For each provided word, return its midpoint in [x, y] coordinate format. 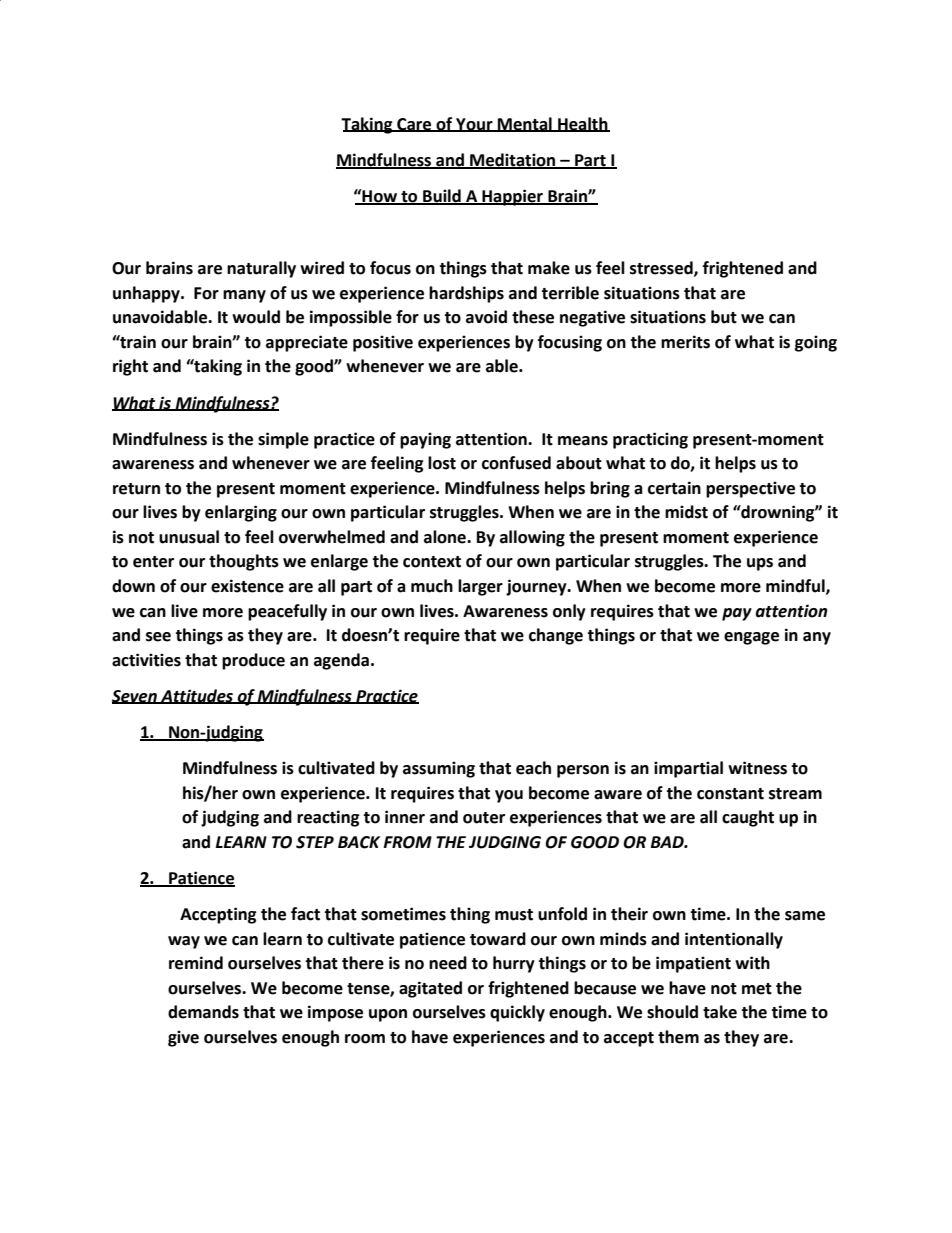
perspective [750, 489]
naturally [261, 269]
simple [283, 440]
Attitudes [197, 696]
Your [474, 125]
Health [583, 124]
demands [203, 1012]
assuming [439, 769]
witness [757, 768]
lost [442, 463]
